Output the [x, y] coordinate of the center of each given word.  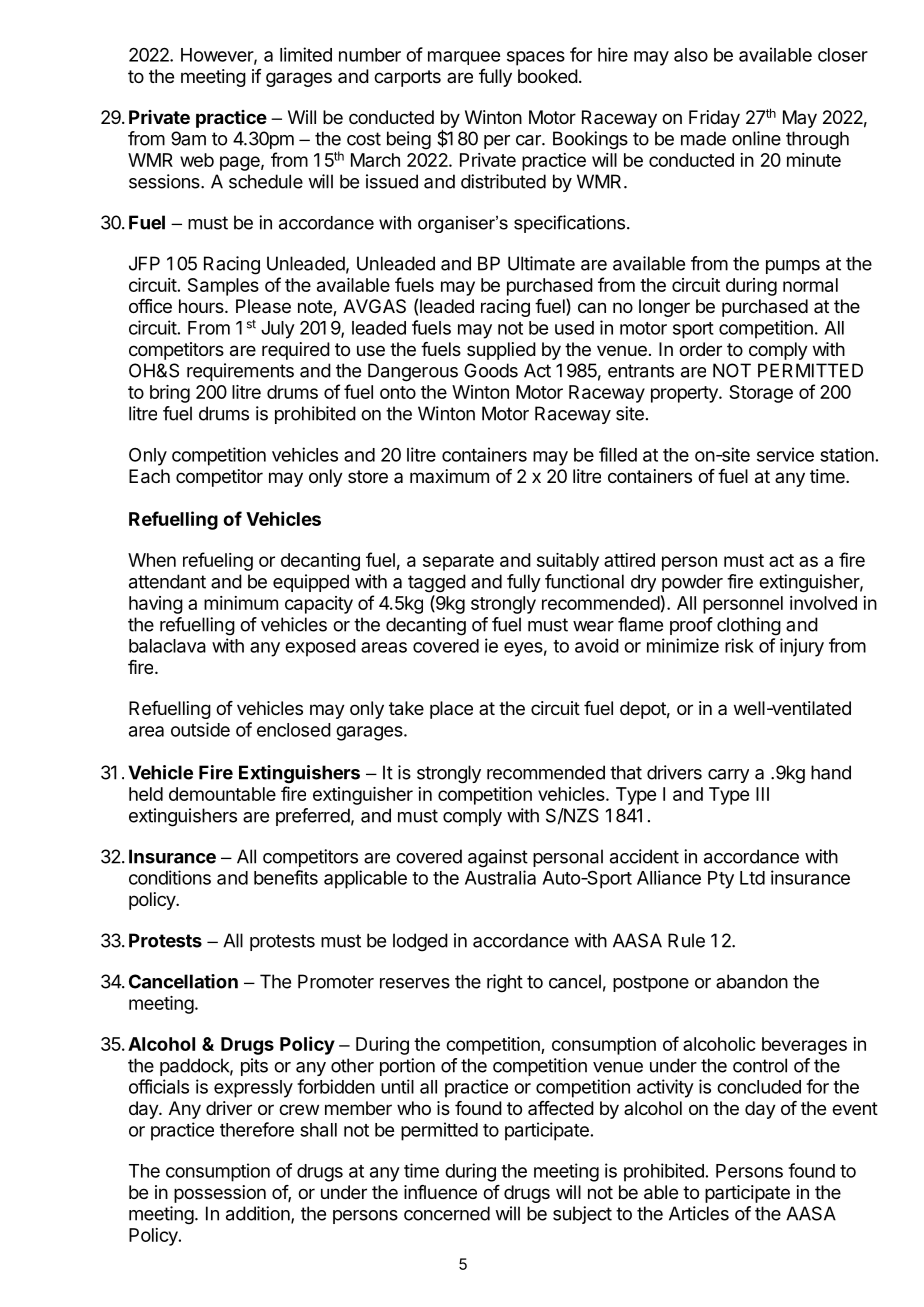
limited [306, 54]
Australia [500, 877]
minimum [241, 603]
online [756, 138]
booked [548, 76]
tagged [437, 583]
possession [220, 1194]
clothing [749, 626]
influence [440, 1192]
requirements [240, 372]
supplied [501, 351]
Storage [761, 394]
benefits [286, 877]
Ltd [752, 878]
